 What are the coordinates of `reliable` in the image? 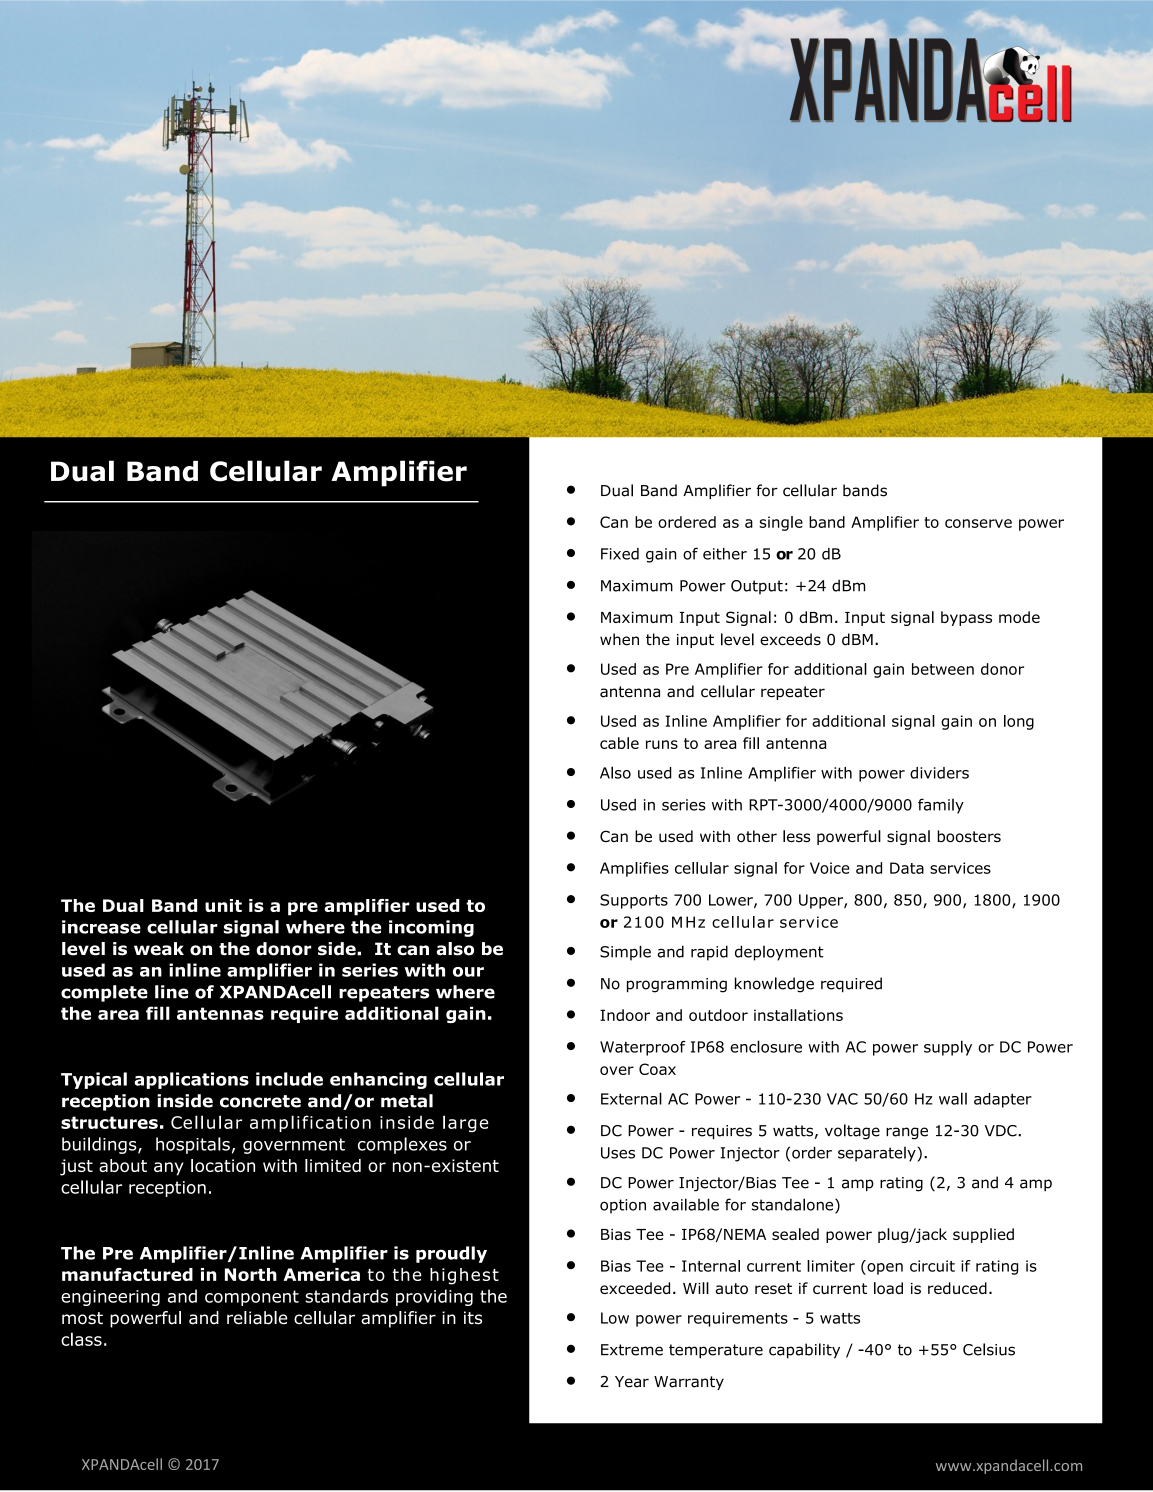 It's located at (257, 1318).
